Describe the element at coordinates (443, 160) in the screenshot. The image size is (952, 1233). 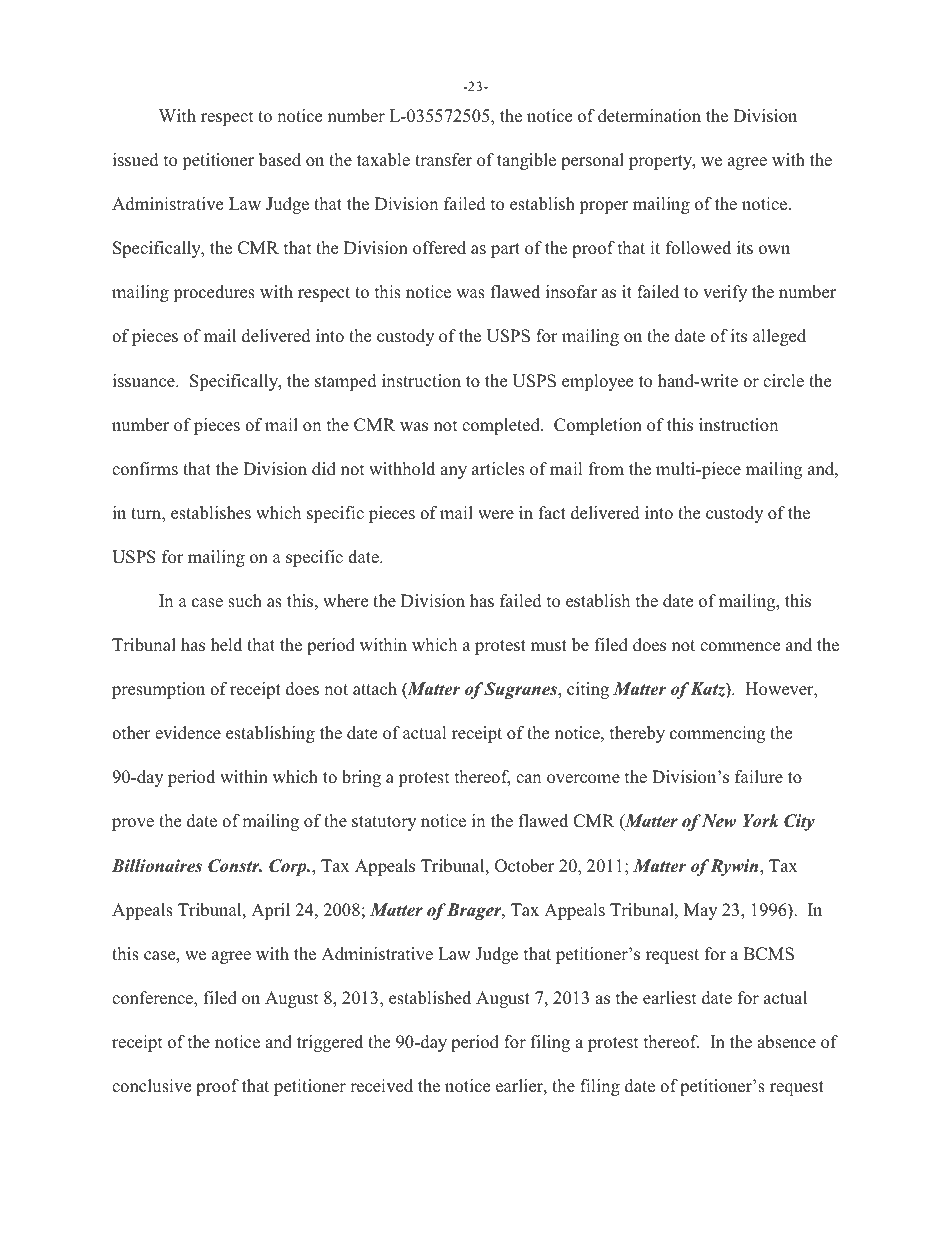
I see `transfer` at that location.
